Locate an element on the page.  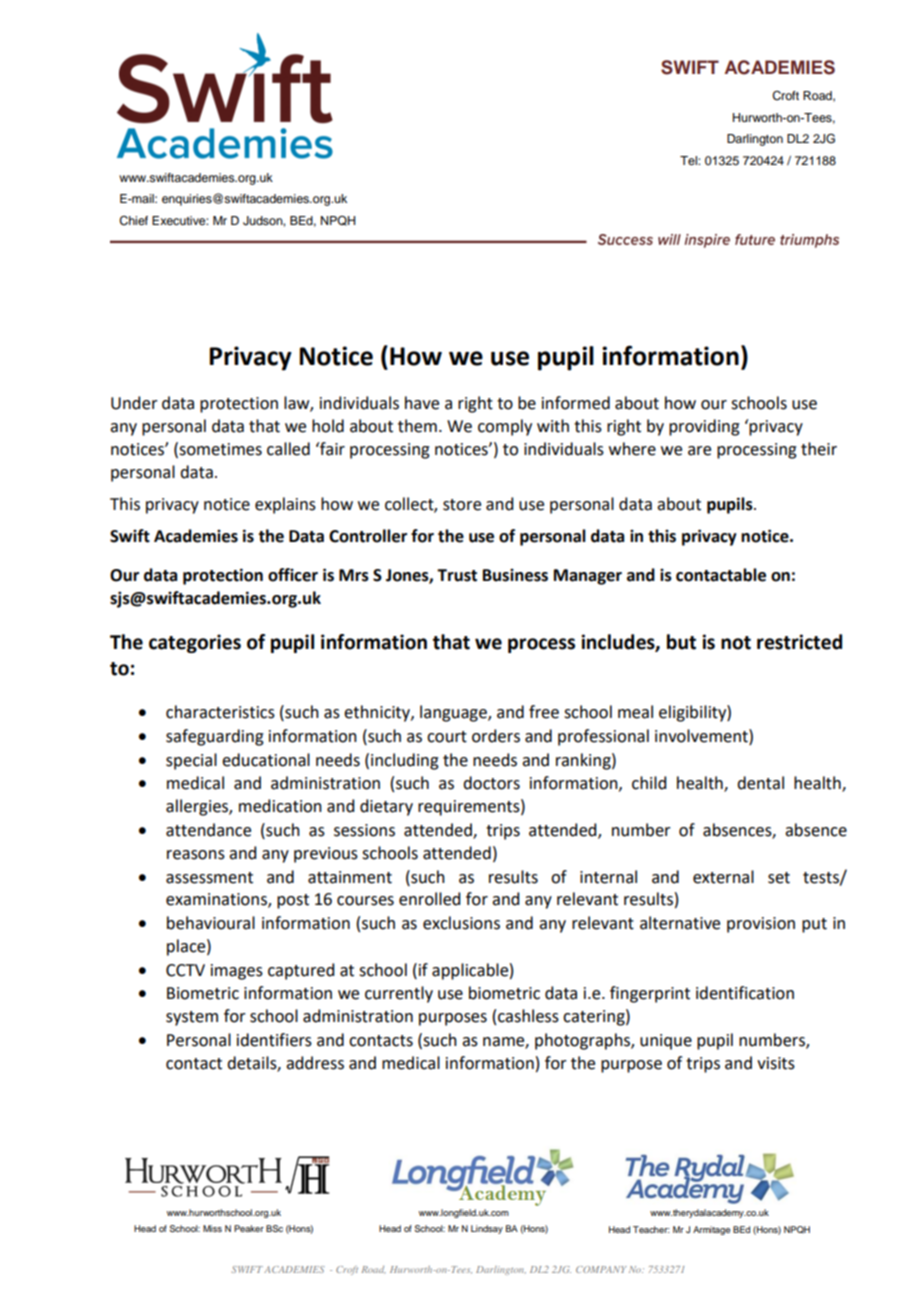
Tel is located at coordinates (689, 160).
